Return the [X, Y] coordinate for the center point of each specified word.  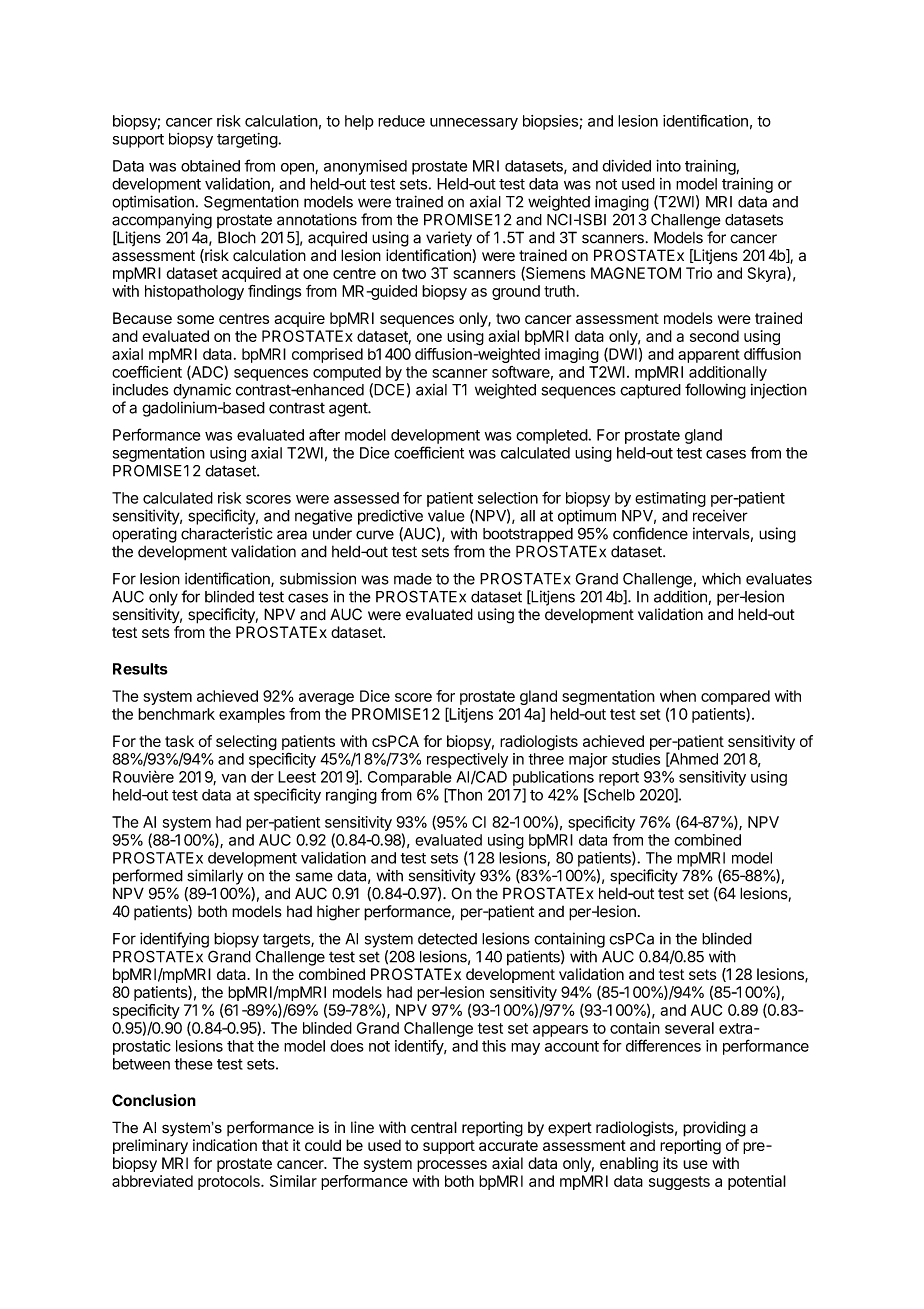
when [678, 696]
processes [452, 1166]
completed [552, 436]
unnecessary [474, 124]
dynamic [202, 391]
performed [148, 877]
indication [225, 1145]
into [668, 166]
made [413, 579]
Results [140, 669]
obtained [210, 166]
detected [447, 939]
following [715, 391]
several [689, 1028]
